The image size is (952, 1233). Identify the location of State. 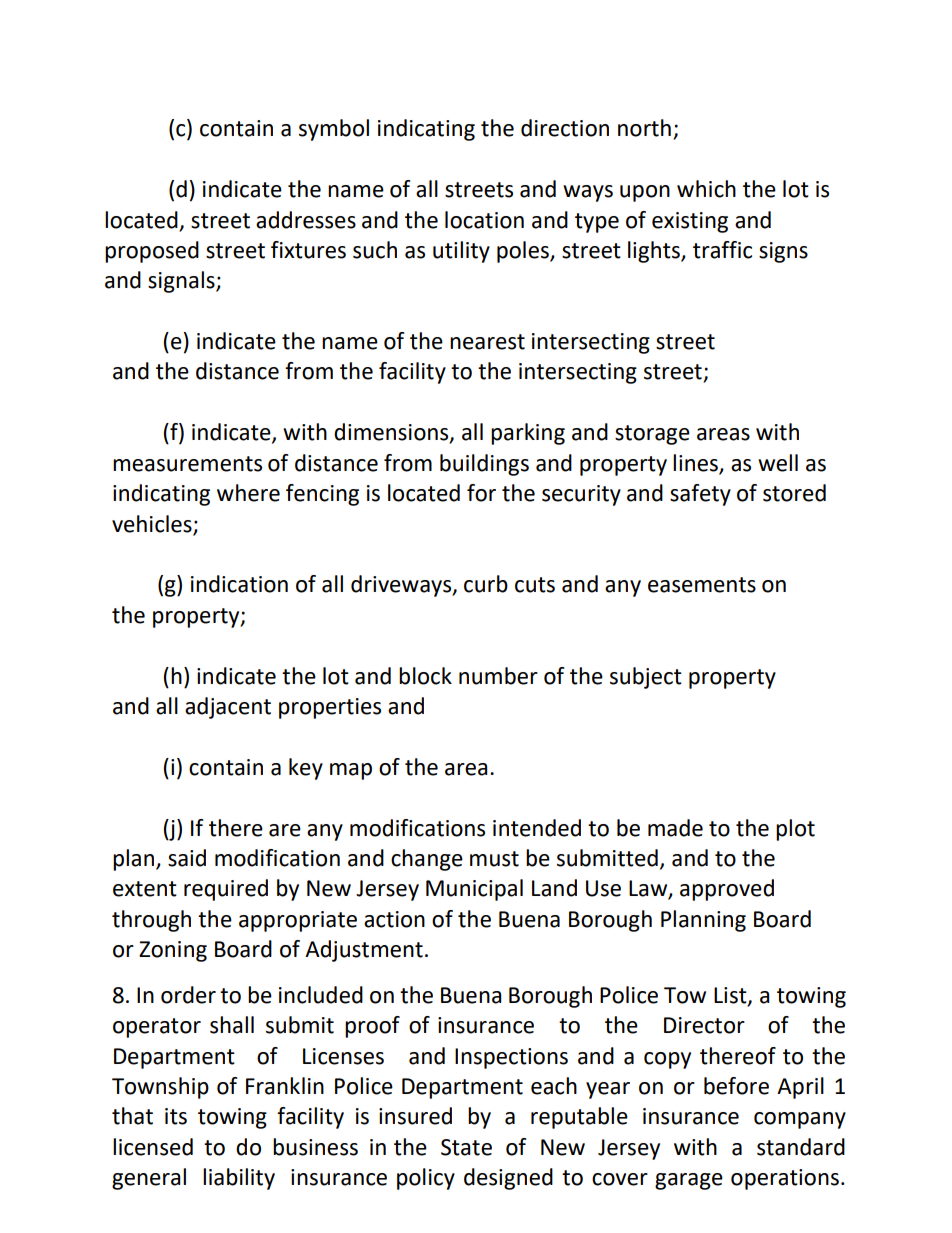
(466, 1147).
